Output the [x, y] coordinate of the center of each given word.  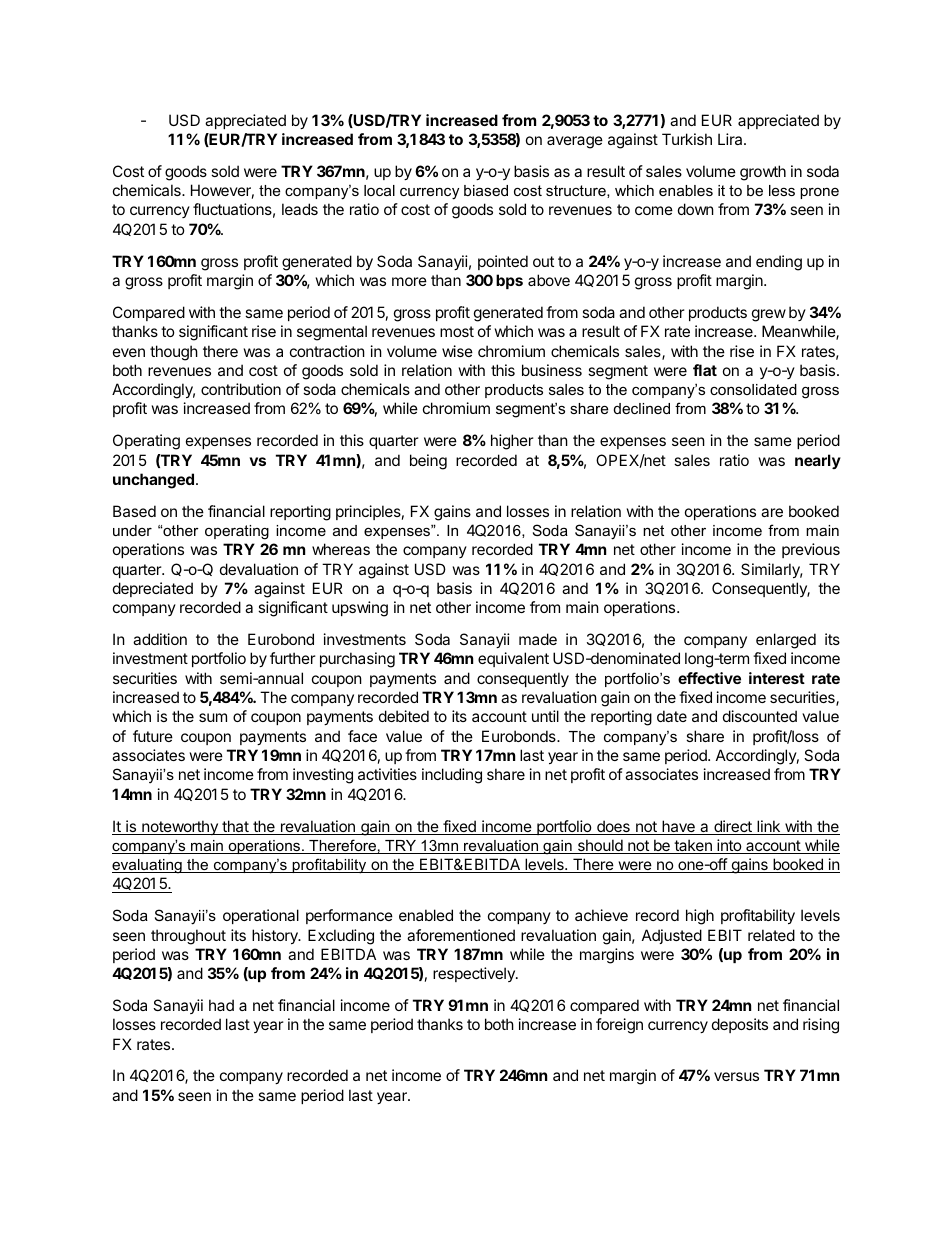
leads [300, 209]
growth [763, 173]
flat [705, 370]
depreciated [153, 589]
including [452, 776]
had [221, 1005]
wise [457, 351]
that [235, 827]
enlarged [786, 641]
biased [486, 190]
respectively [475, 974]
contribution [241, 389]
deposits [740, 1025]
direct [733, 827]
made [538, 639]
